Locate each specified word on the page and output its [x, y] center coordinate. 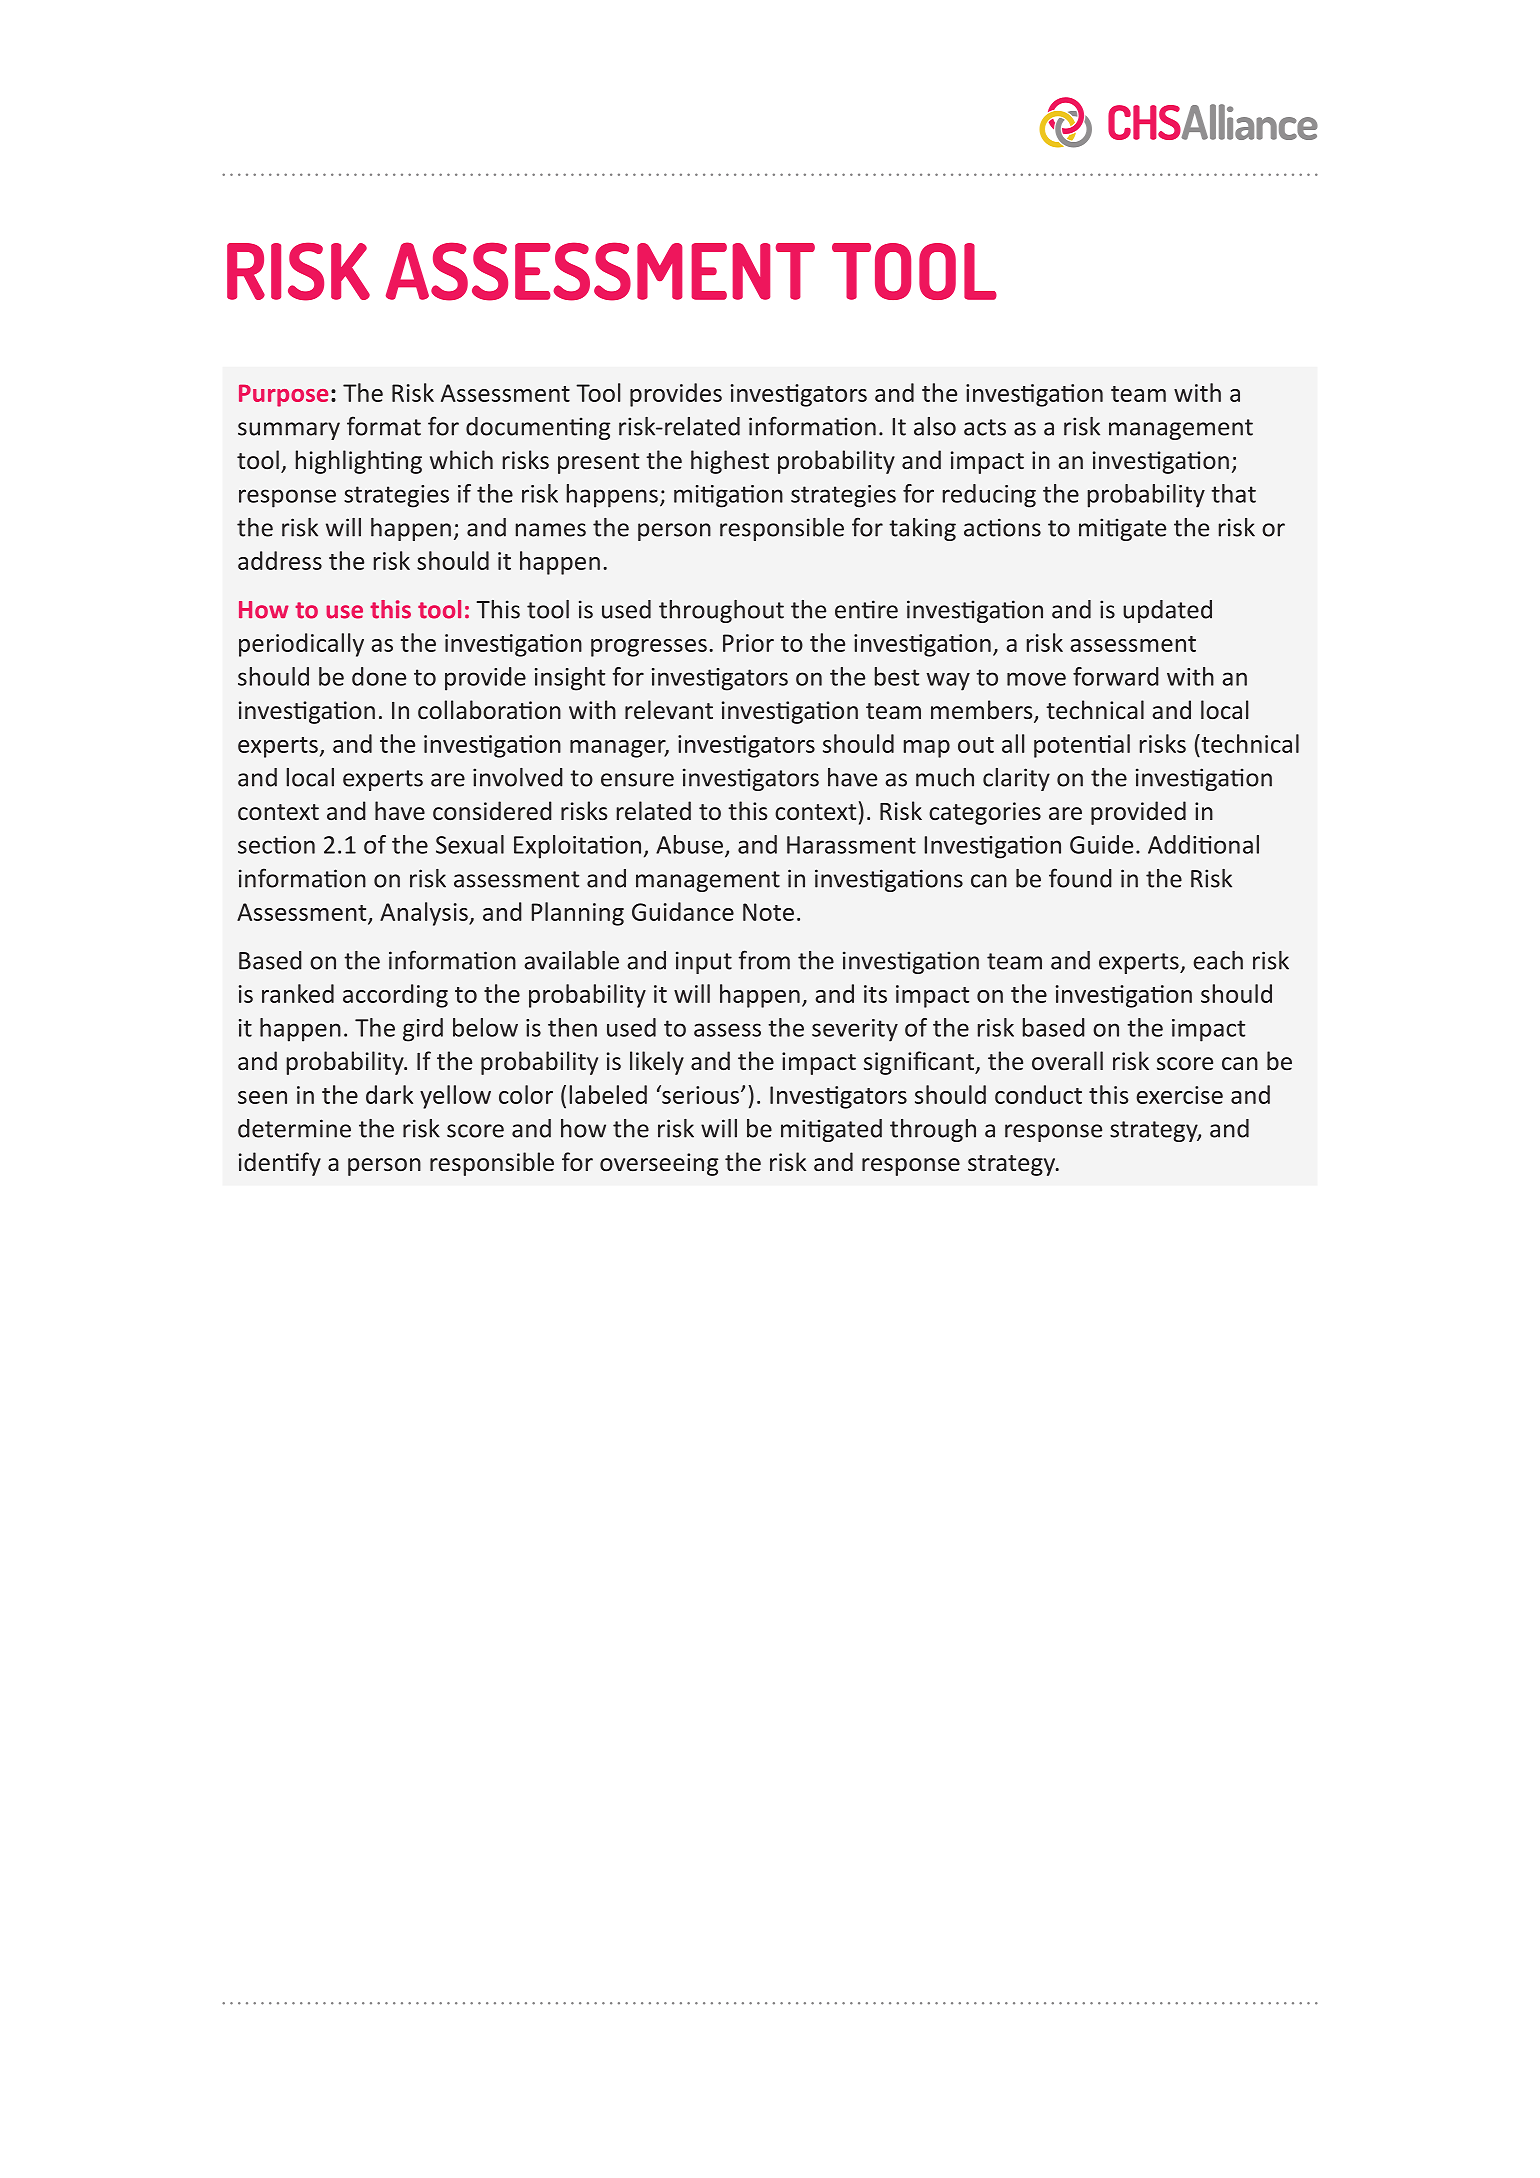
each [1218, 960]
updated [1167, 611]
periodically [301, 645]
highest [730, 462]
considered [492, 810]
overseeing [659, 1164]
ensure [637, 780]
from [764, 960]
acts [985, 427]
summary [289, 431]
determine [294, 1128]
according [395, 996]
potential [1082, 746]
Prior [748, 643]
